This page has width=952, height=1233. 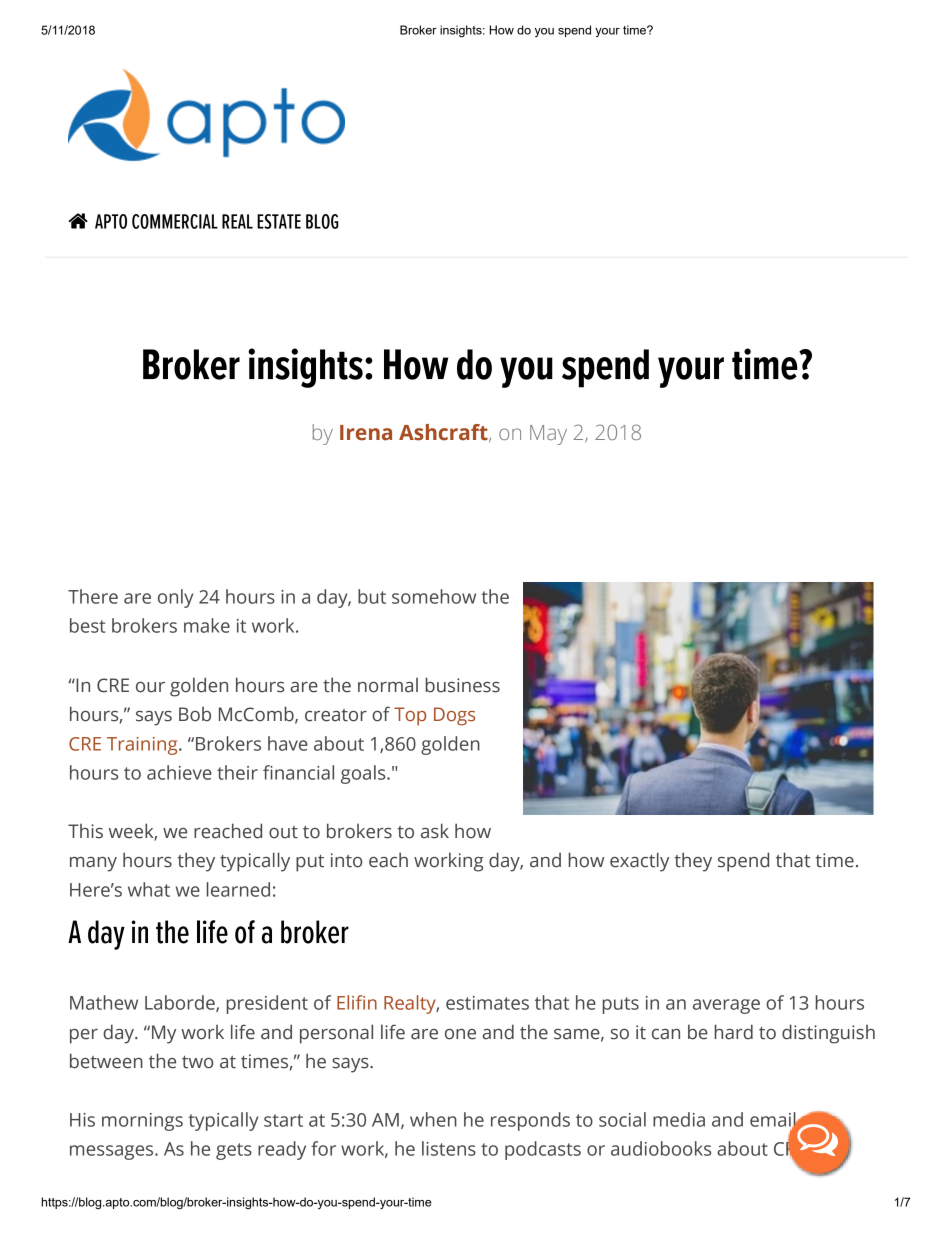 What do you see at coordinates (548, 435) in the page?
I see `May` at bounding box center [548, 435].
